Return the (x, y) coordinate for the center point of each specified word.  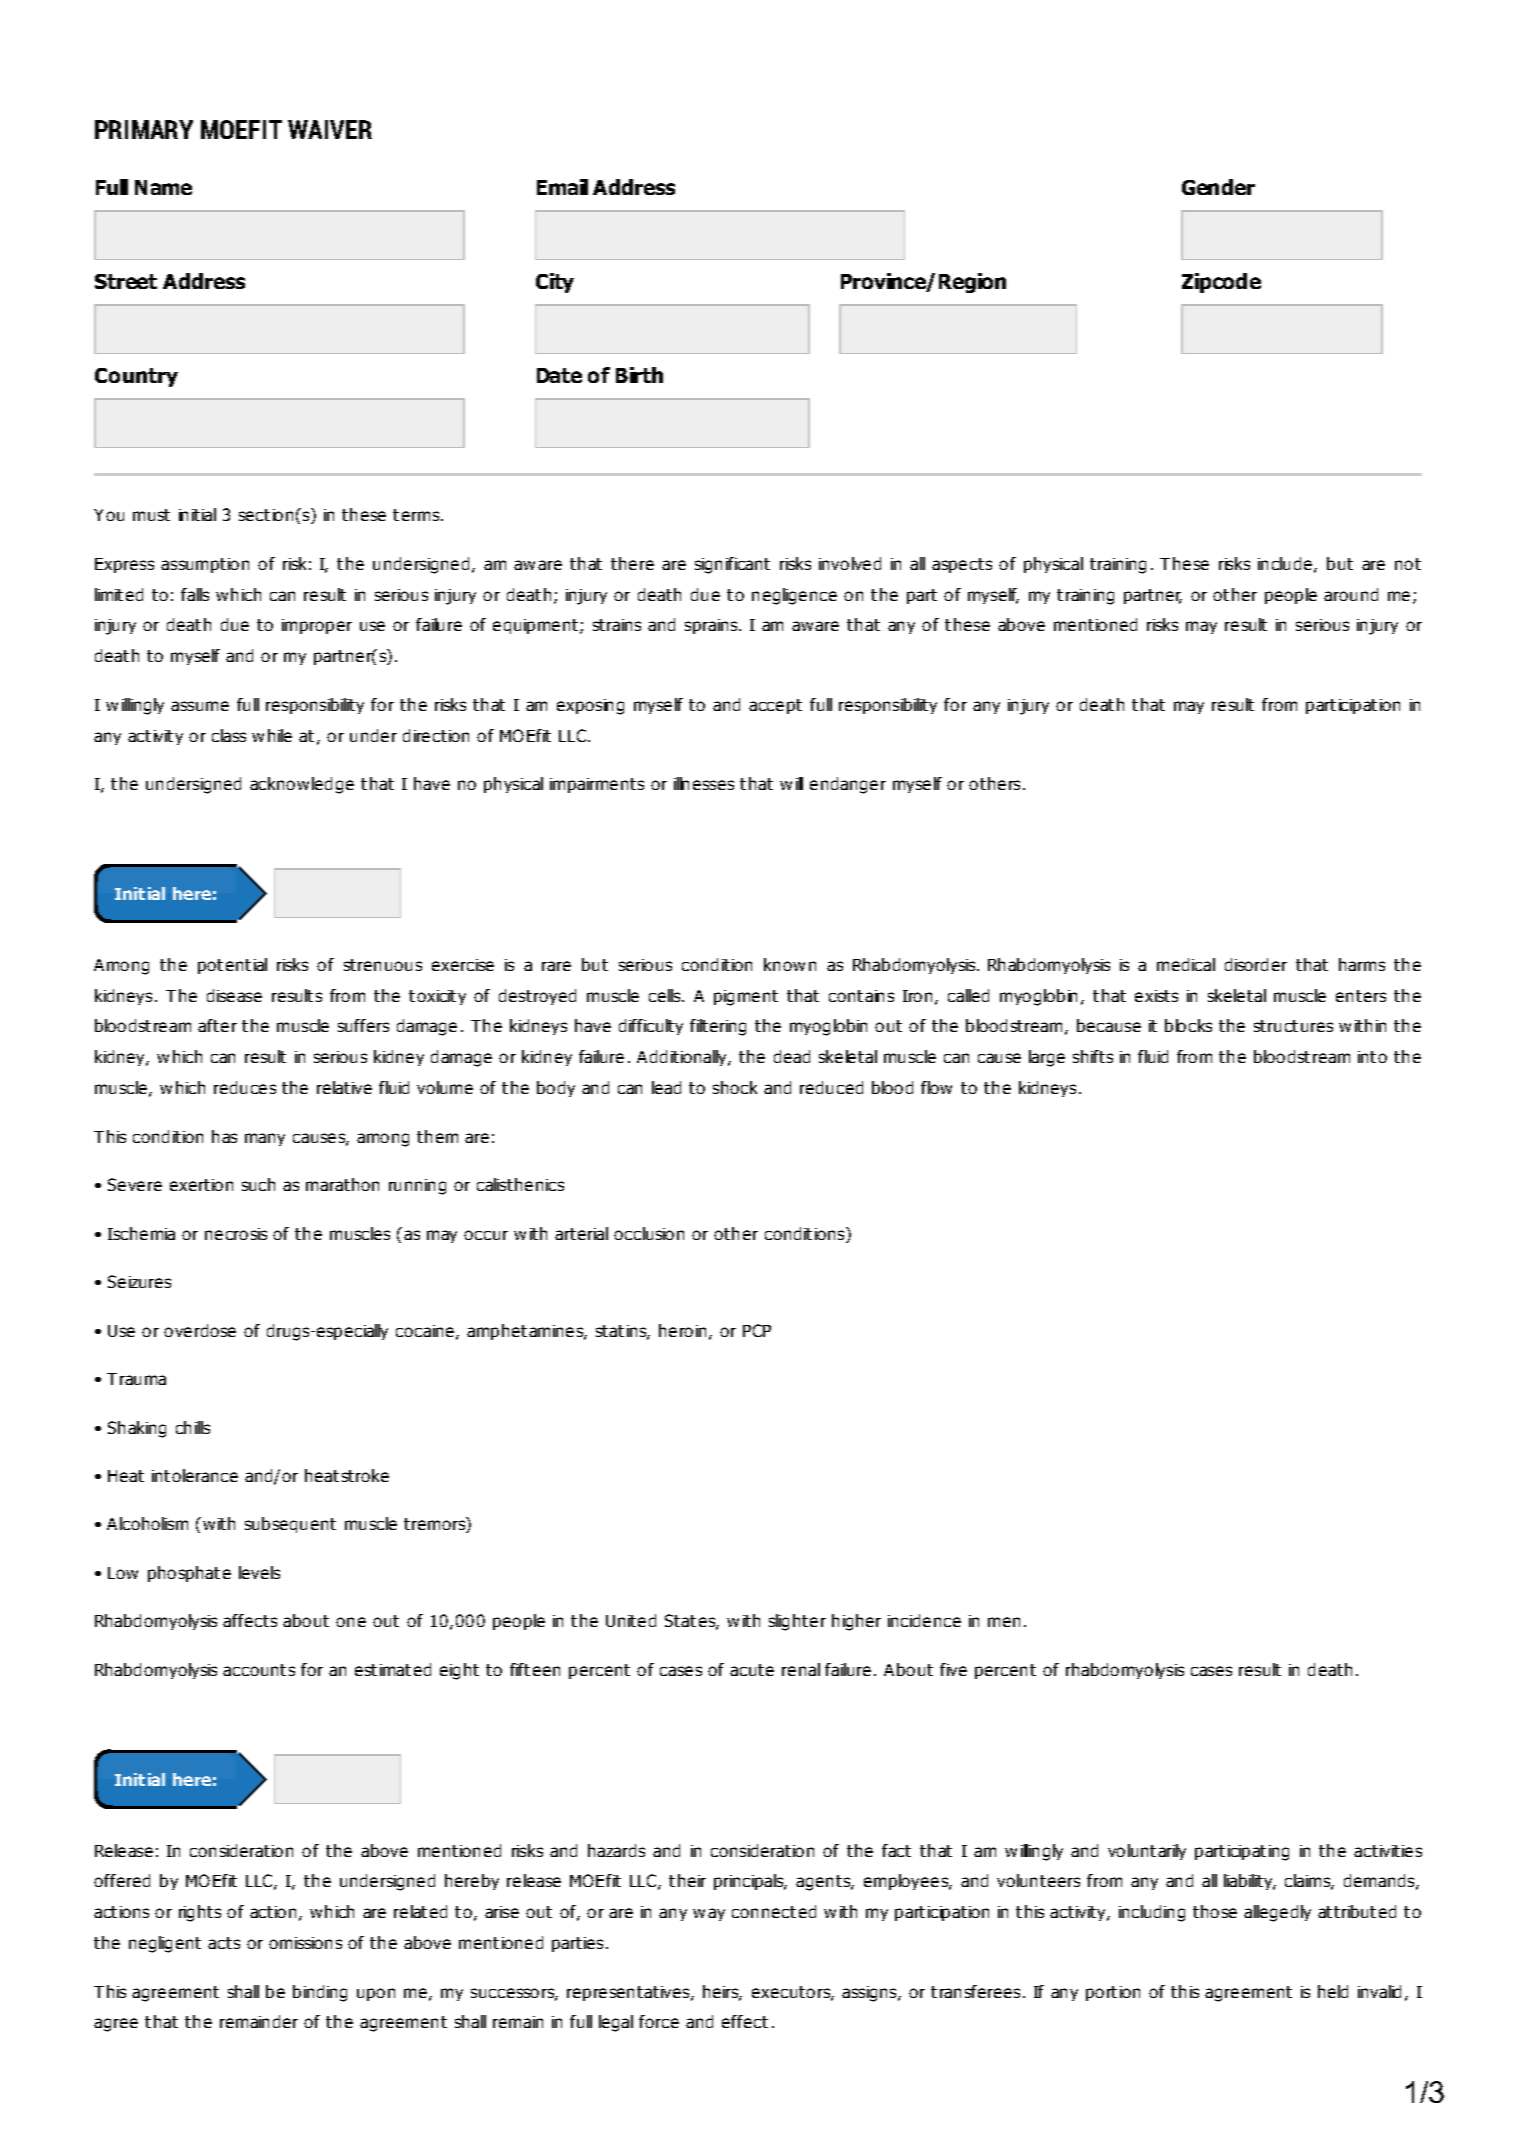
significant (732, 565)
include (1285, 563)
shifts (1093, 1056)
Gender (1218, 187)
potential (232, 966)
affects (250, 1620)
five (953, 1669)
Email (562, 187)
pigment (746, 998)
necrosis (236, 1234)
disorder (1256, 964)
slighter (797, 1622)
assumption (205, 565)
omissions (305, 1943)
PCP (757, 1330)
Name (163, 187)
